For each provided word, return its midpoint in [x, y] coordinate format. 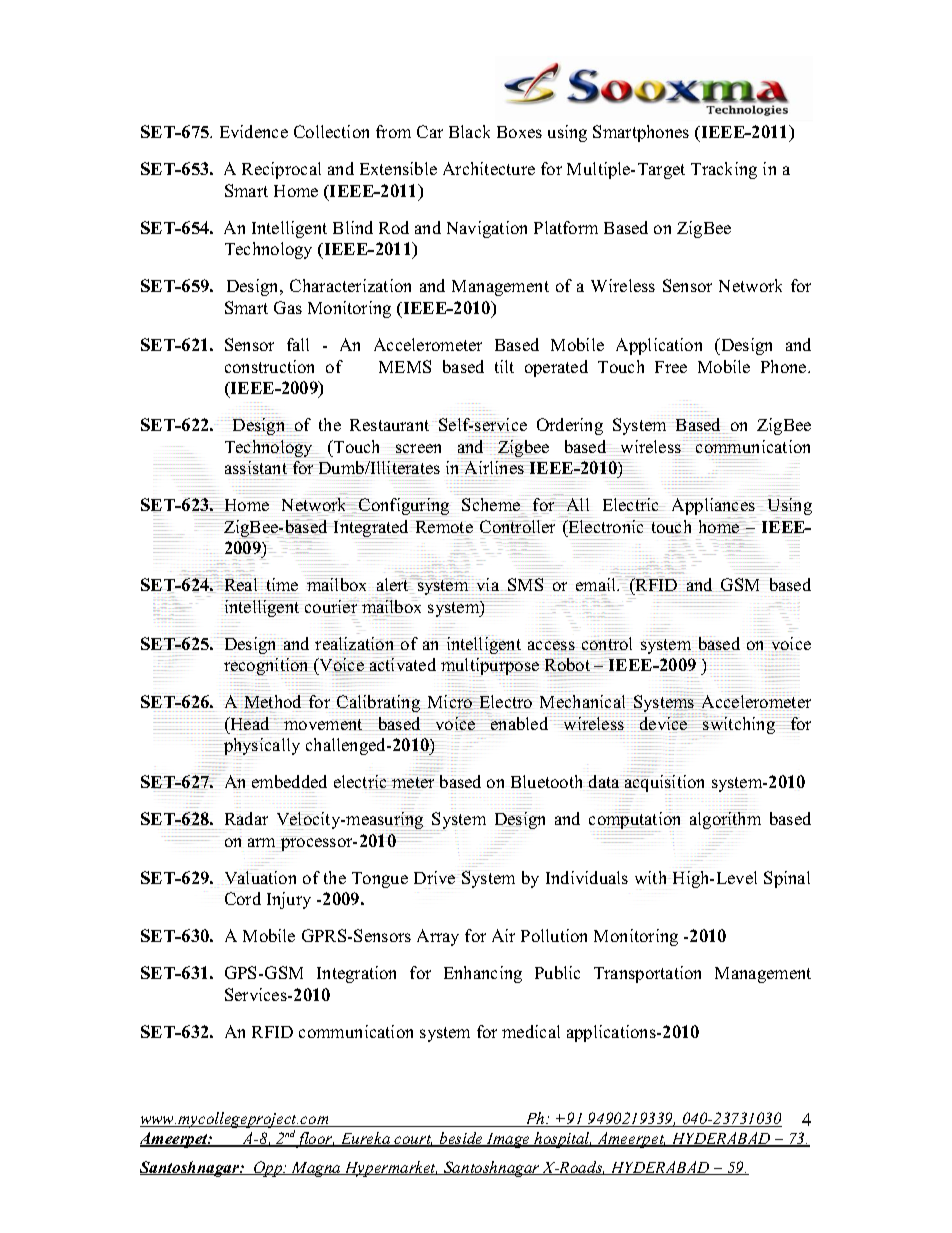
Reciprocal [281, 170]
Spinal [787, 879]
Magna [316, 1169]
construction [269, 366]
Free [671, 367]
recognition [267, 666]
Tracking [724, 170]
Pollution [554, 935]
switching [739, 725]
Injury [289, 900]
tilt [504, 366]
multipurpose [490, 667]
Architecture [489, 168]
